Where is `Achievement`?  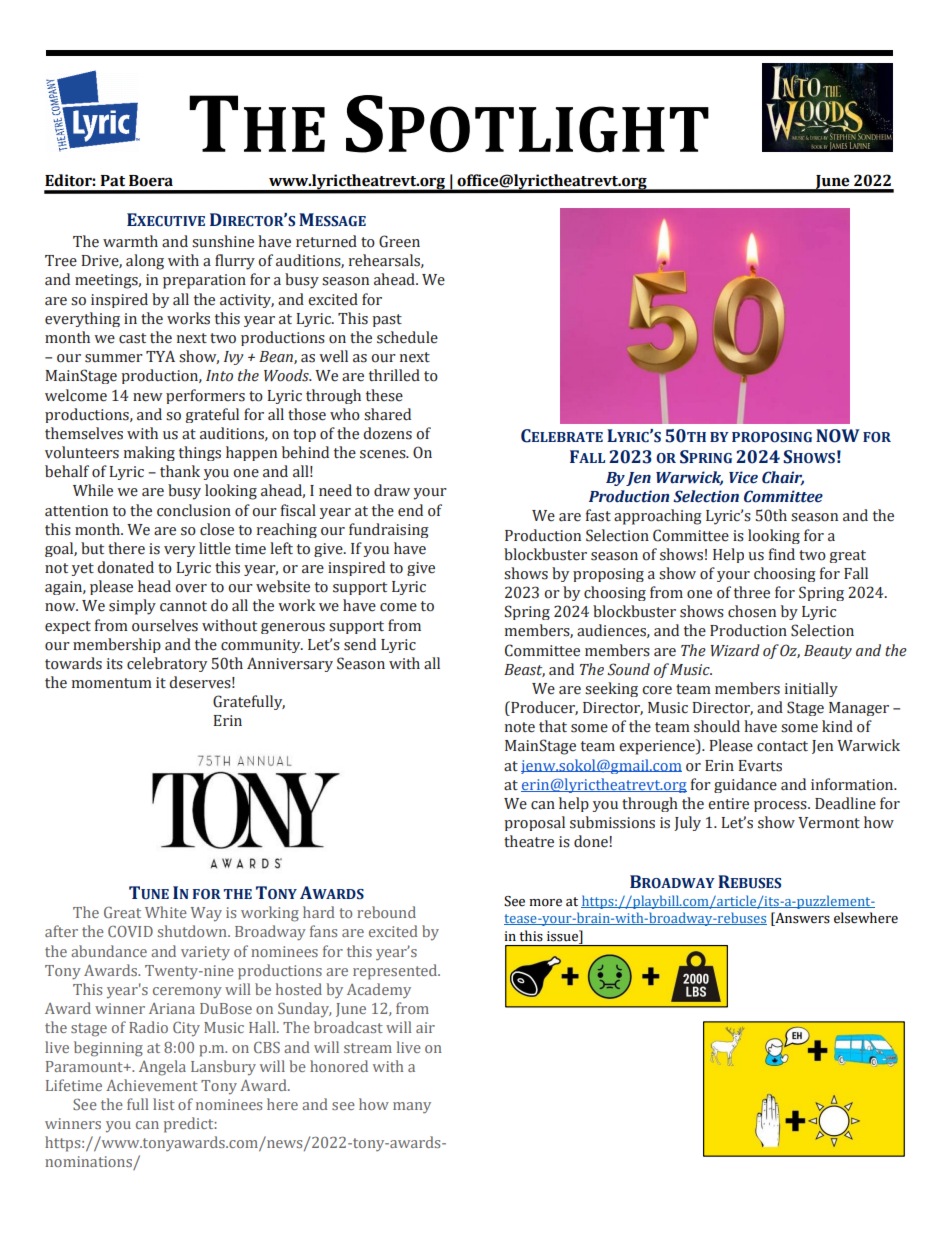
Achievement is located at coordinates (152, 1085).
